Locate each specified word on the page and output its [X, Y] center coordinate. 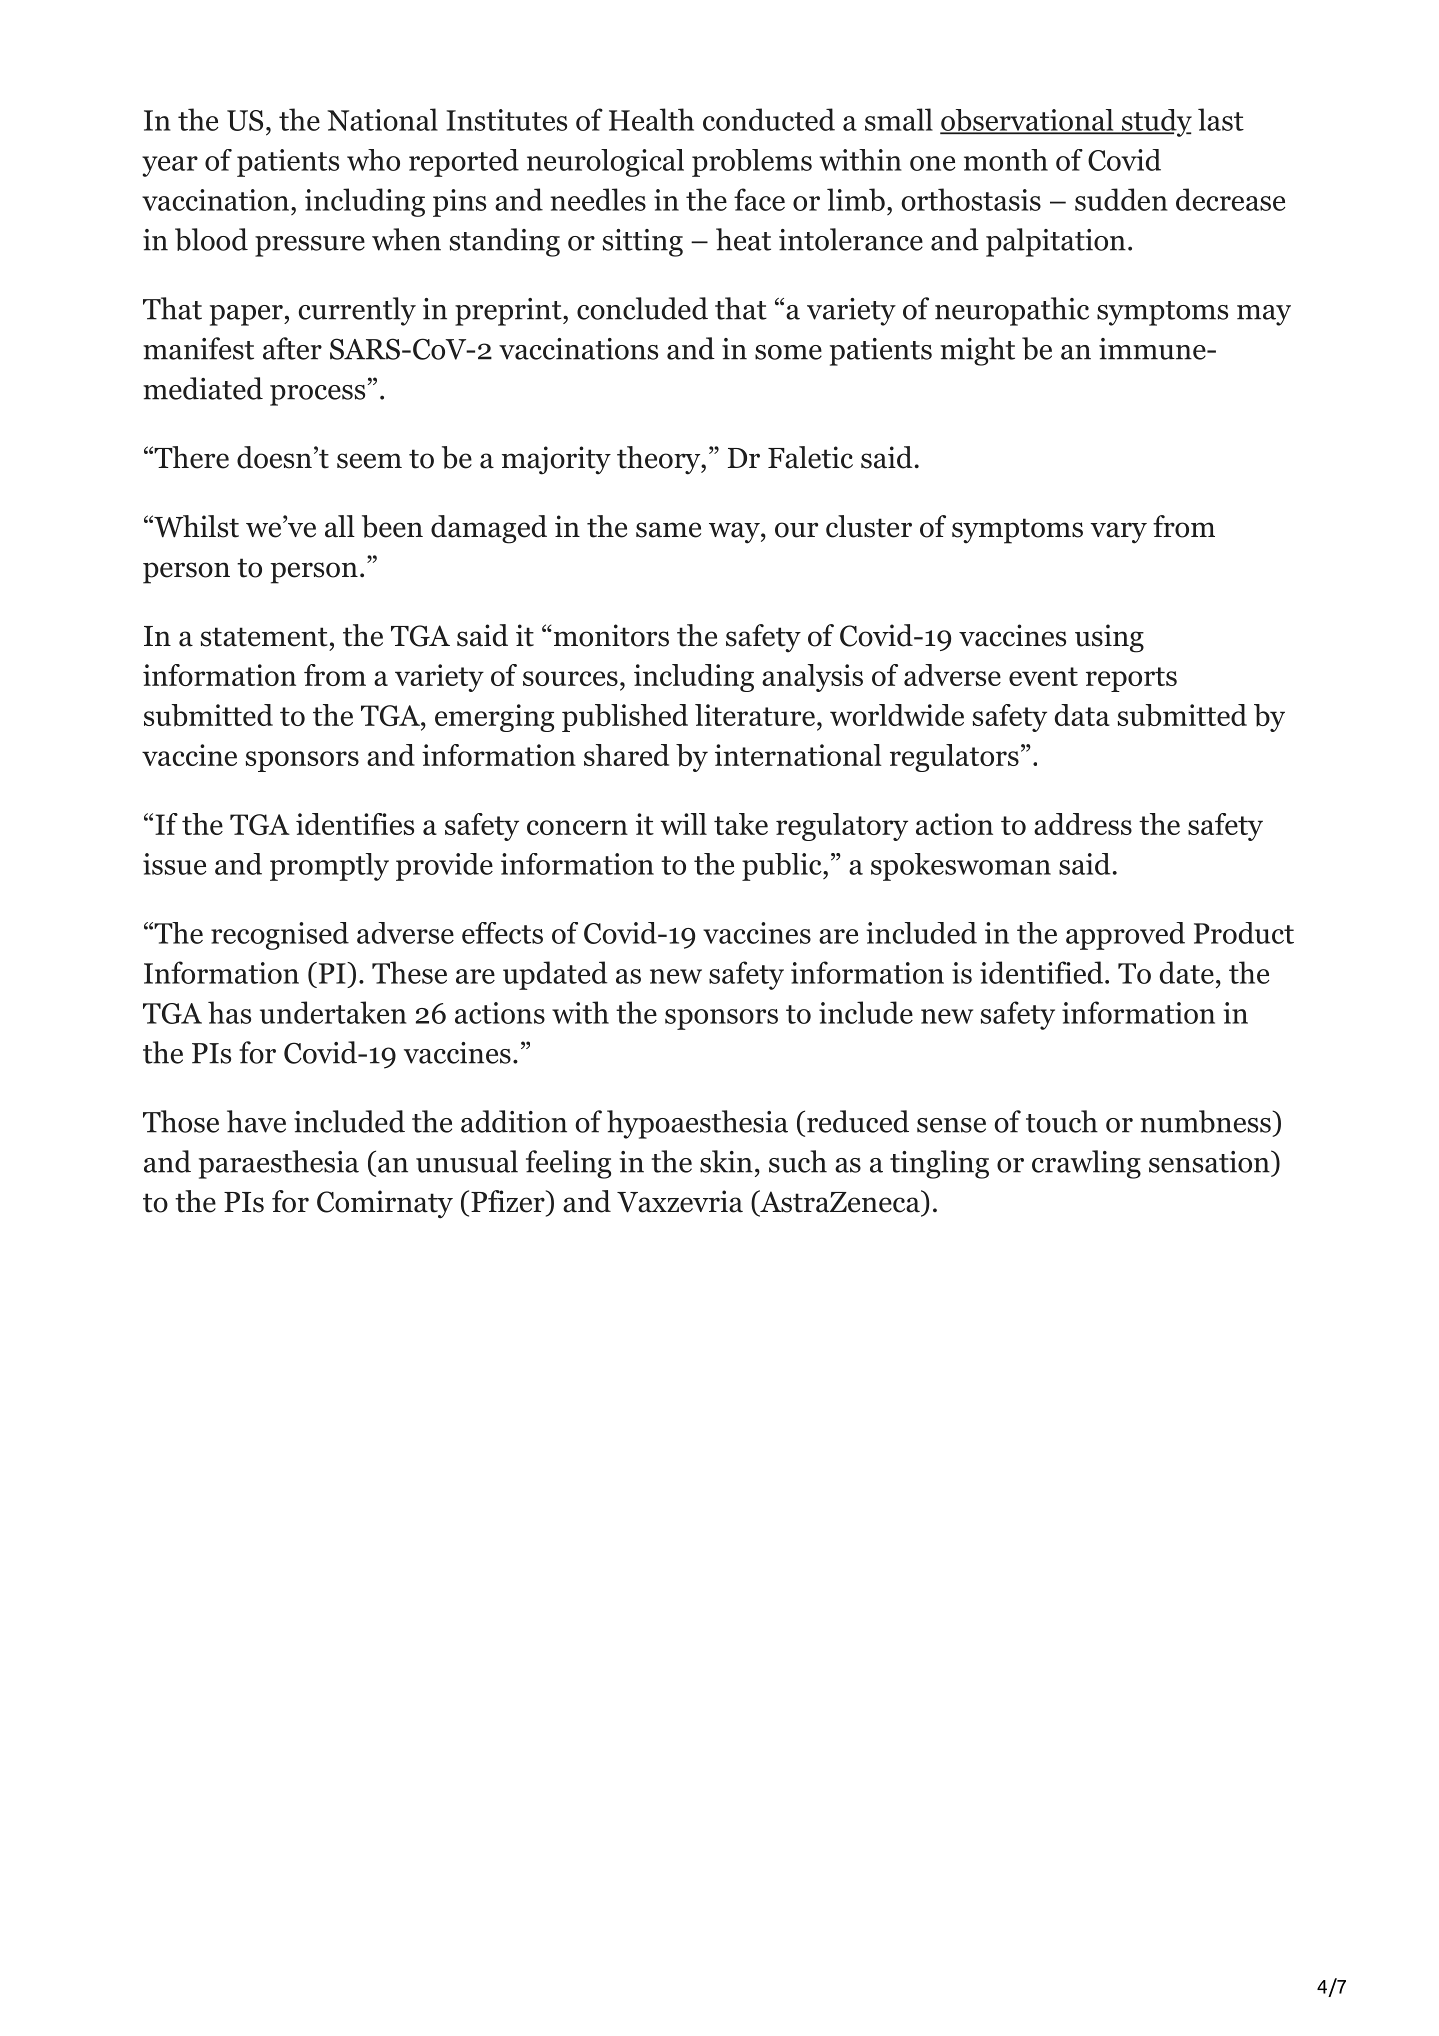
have [256, 1121]
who [373, 160]
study [1155, 123]
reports [1131, 679]
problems [752, 163]
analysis [812, 678]
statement [264, 637]
